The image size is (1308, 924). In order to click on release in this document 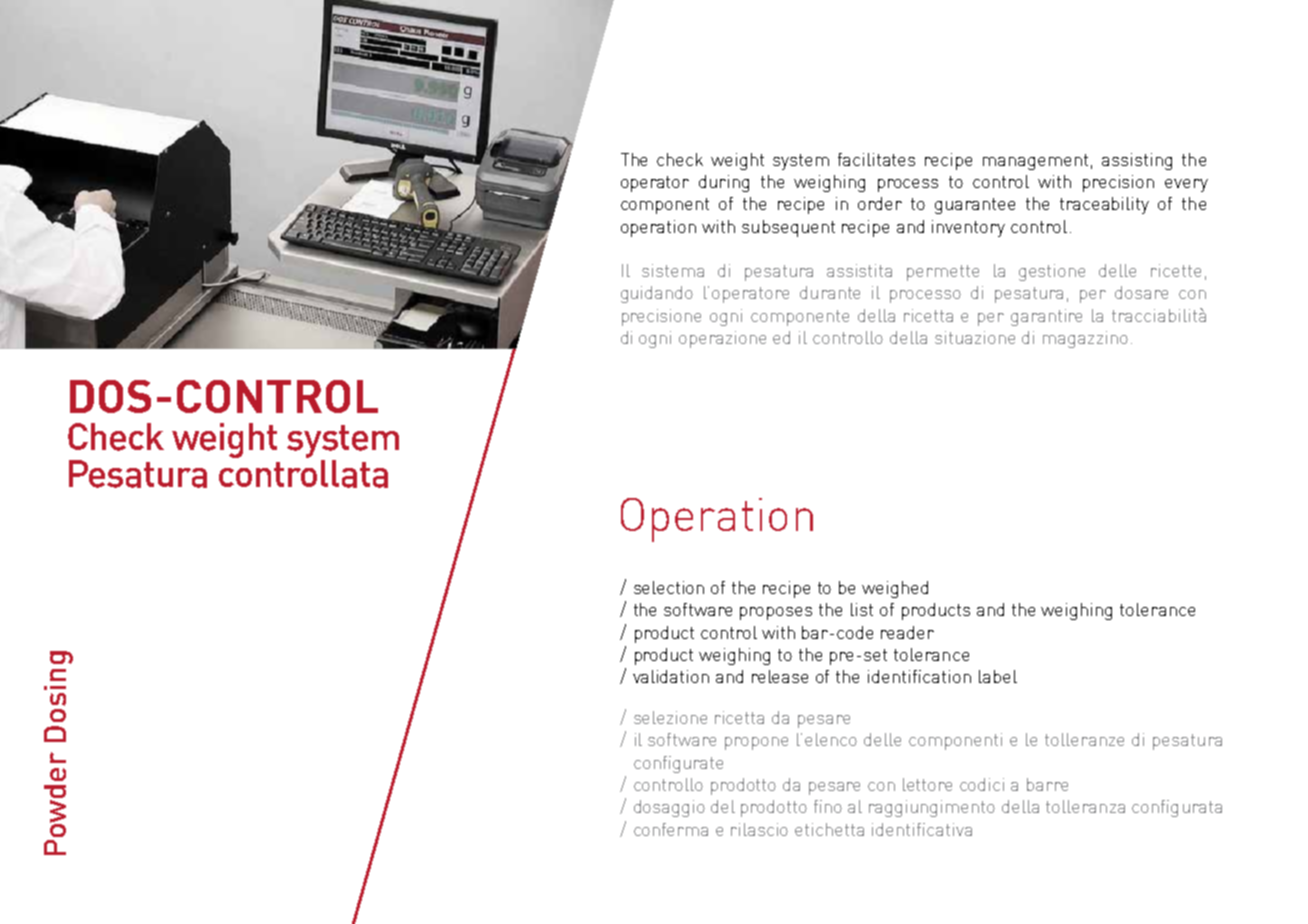, I will do `click(780, 676)`.
